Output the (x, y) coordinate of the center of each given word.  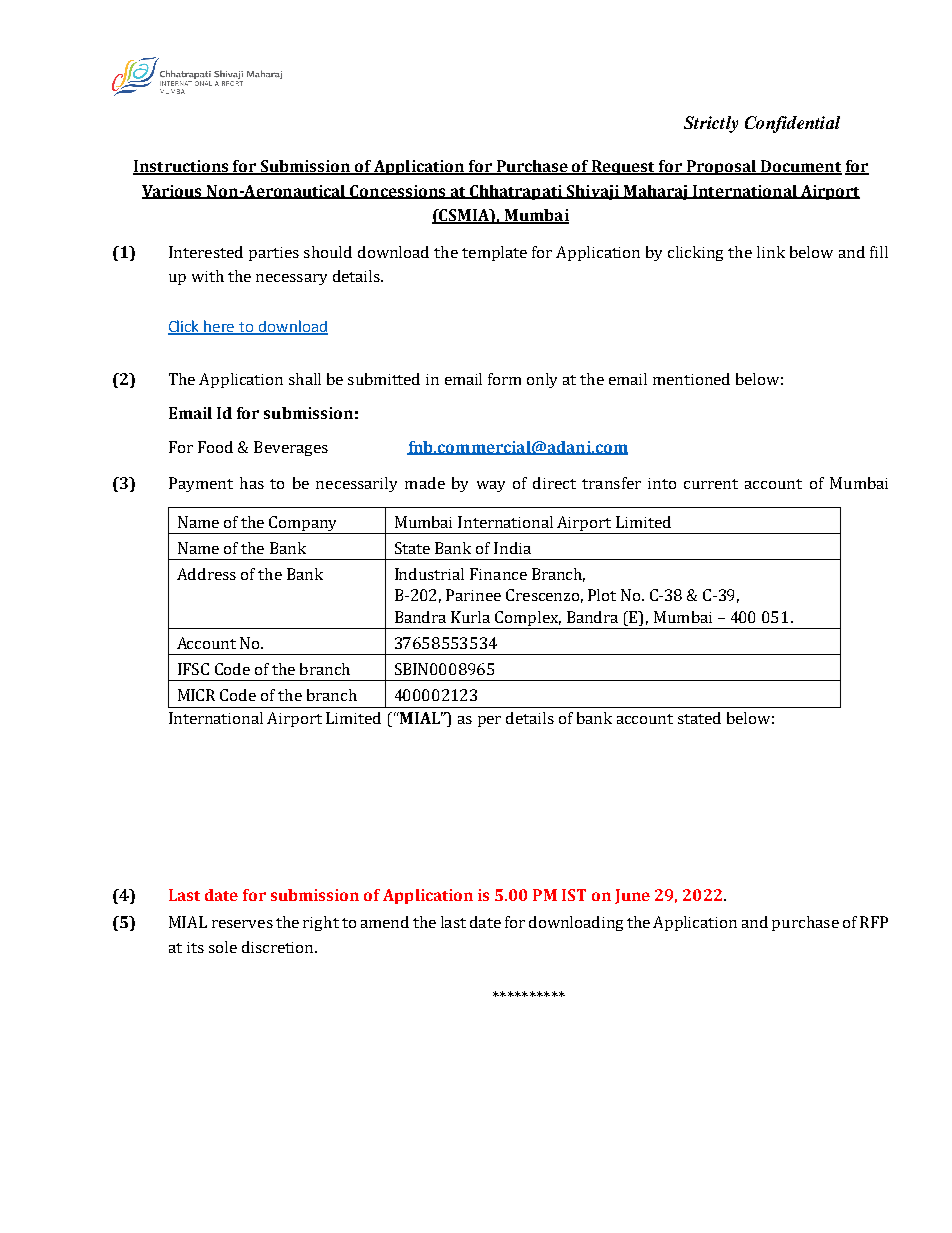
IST (574, 895)
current (711, 484)
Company (303, 525)
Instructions (182, 167)
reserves (242, 924)
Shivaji (592, 192)
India (512, 548)
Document (800, 167)
